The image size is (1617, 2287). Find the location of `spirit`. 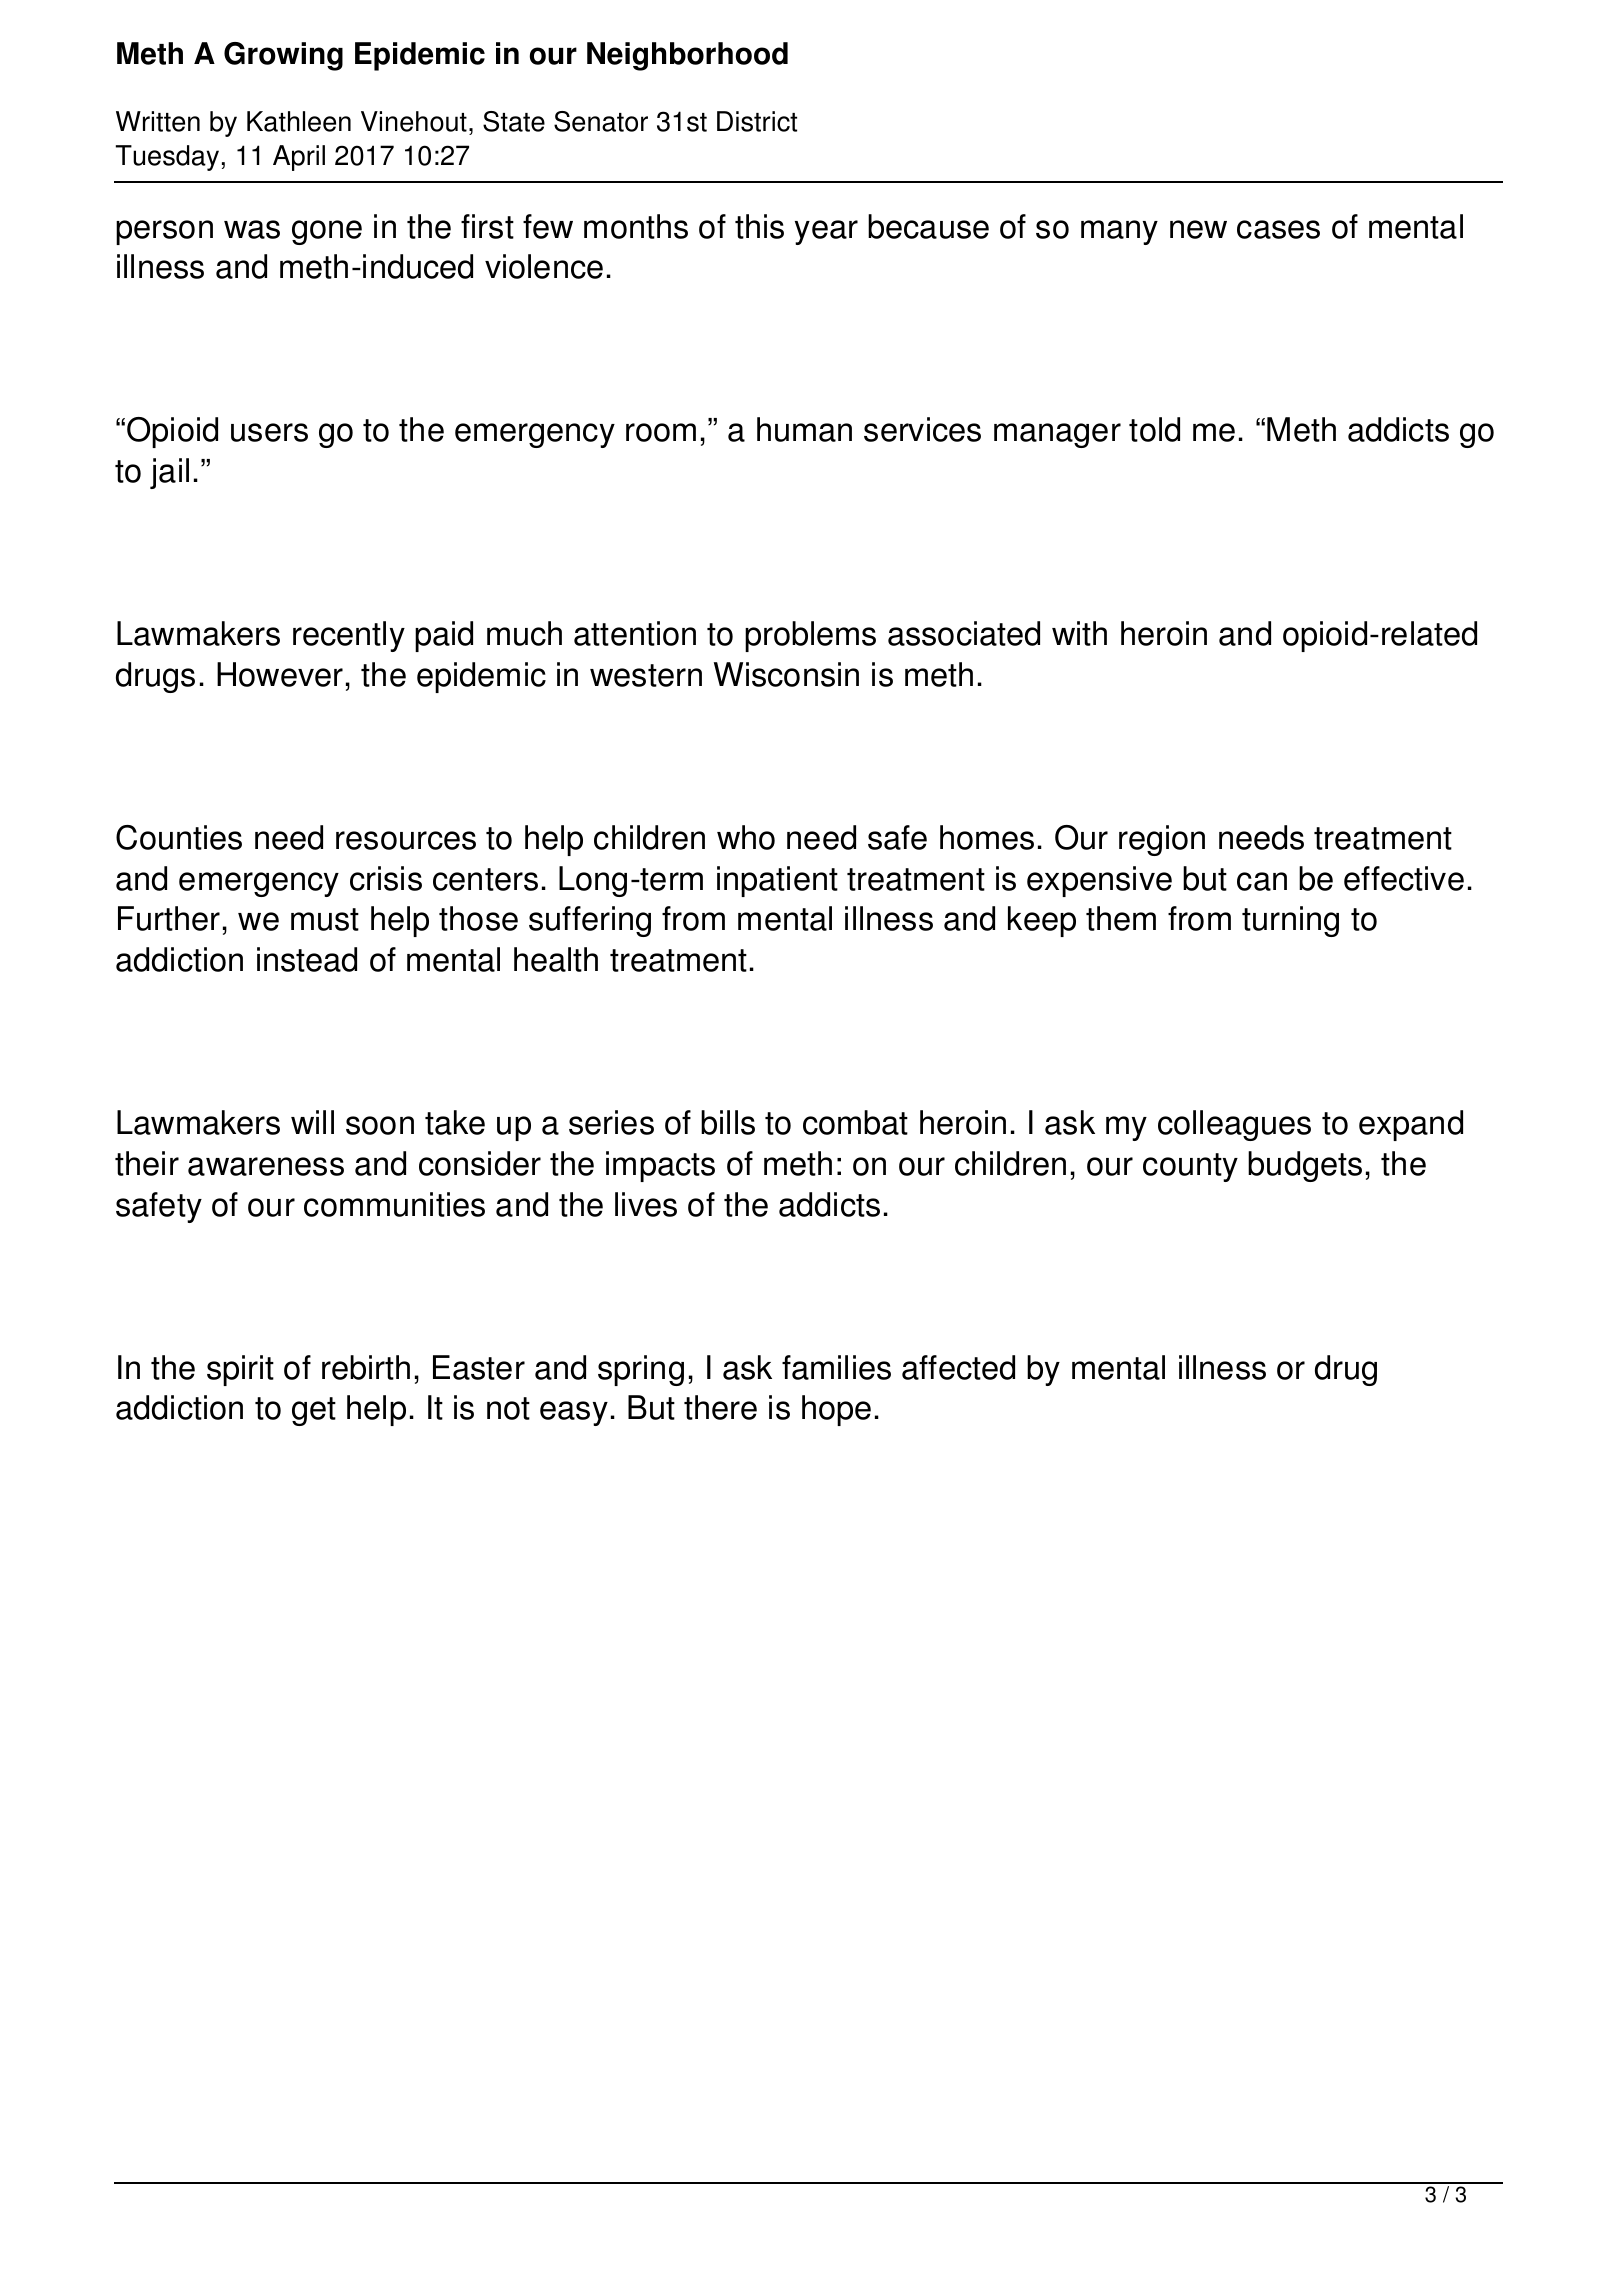

spirit is located at coordinates (240, 1370).
